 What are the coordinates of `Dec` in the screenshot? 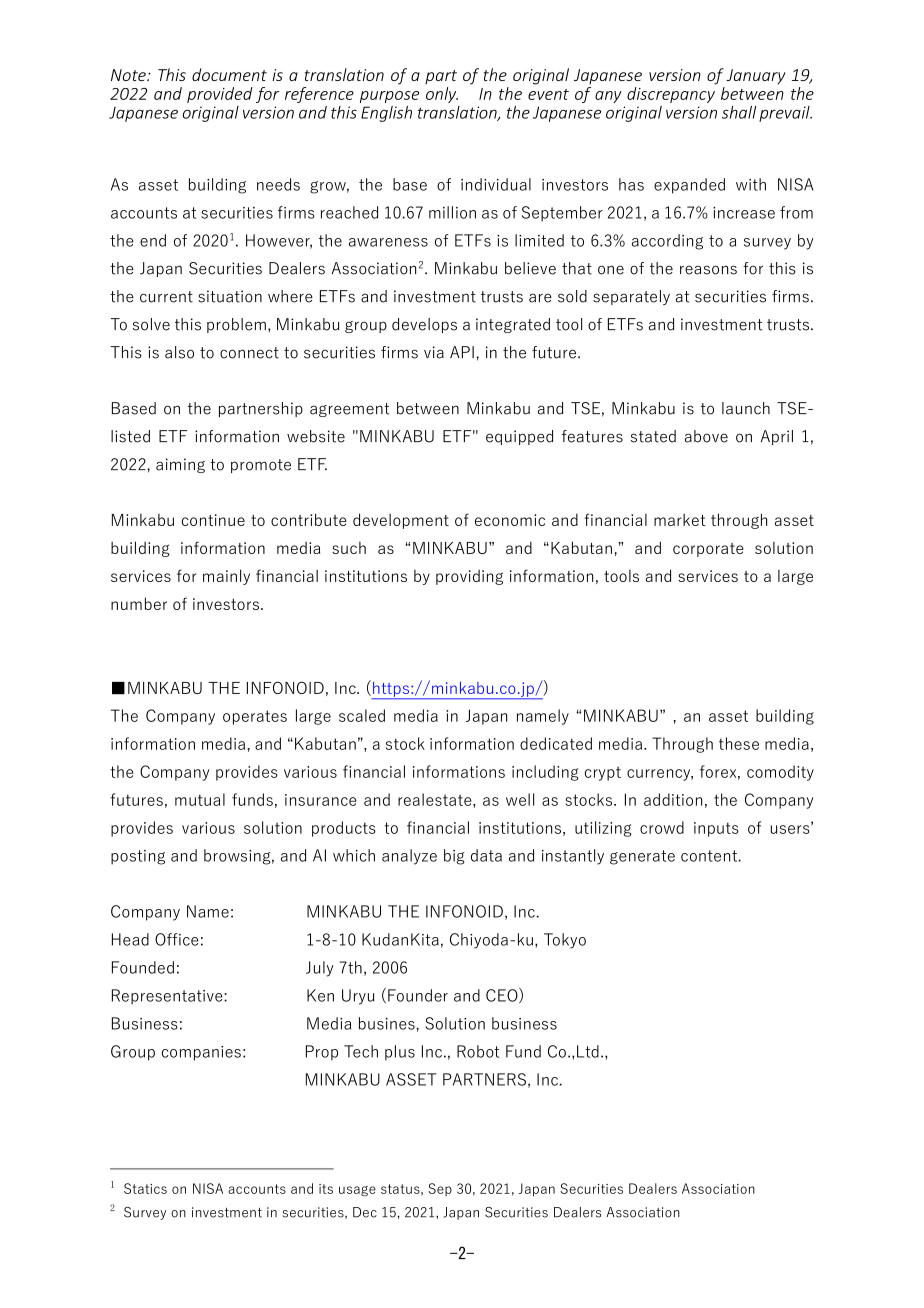 It's located at (365, 1212).
